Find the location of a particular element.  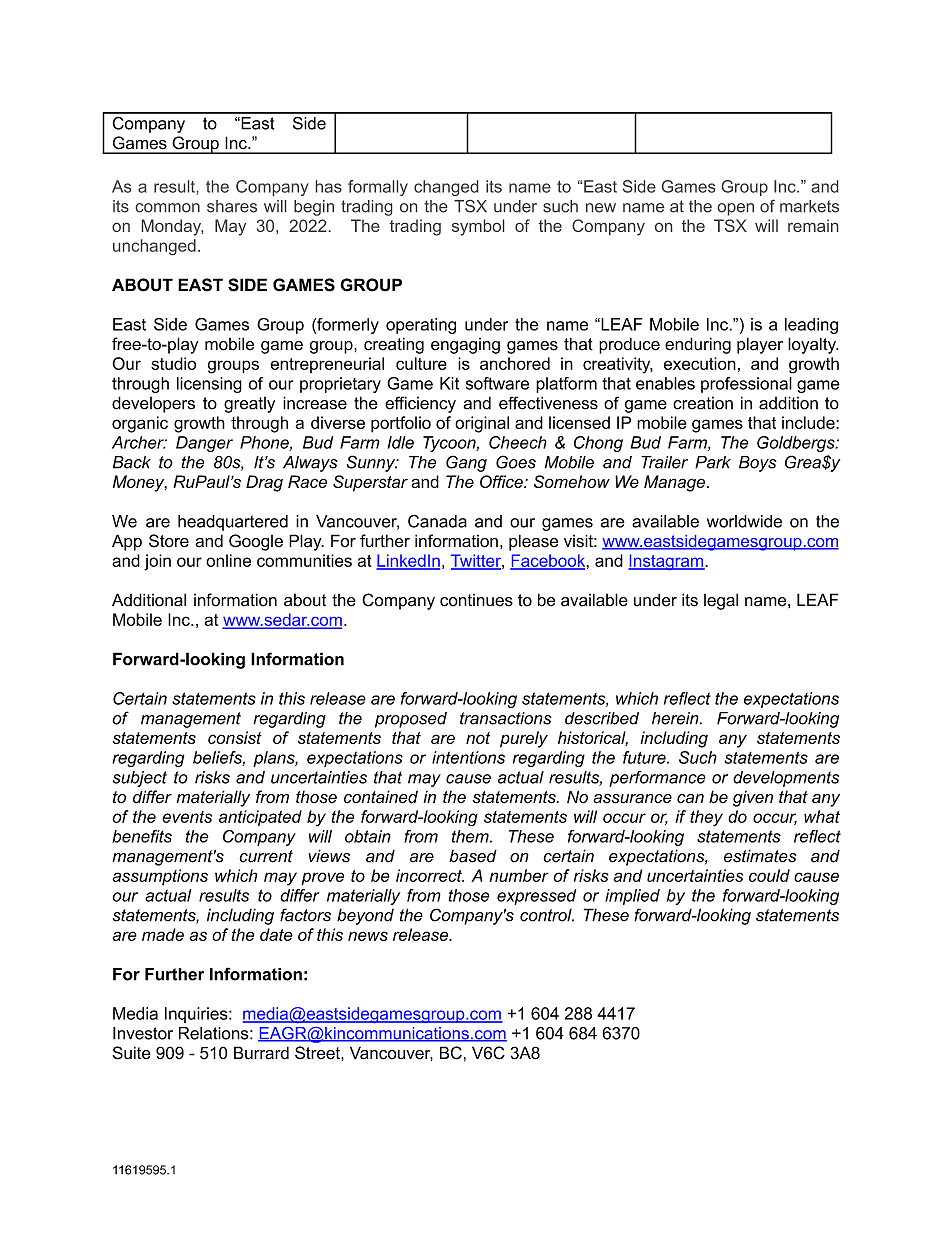

creation is located at coordinates (703, 403).
